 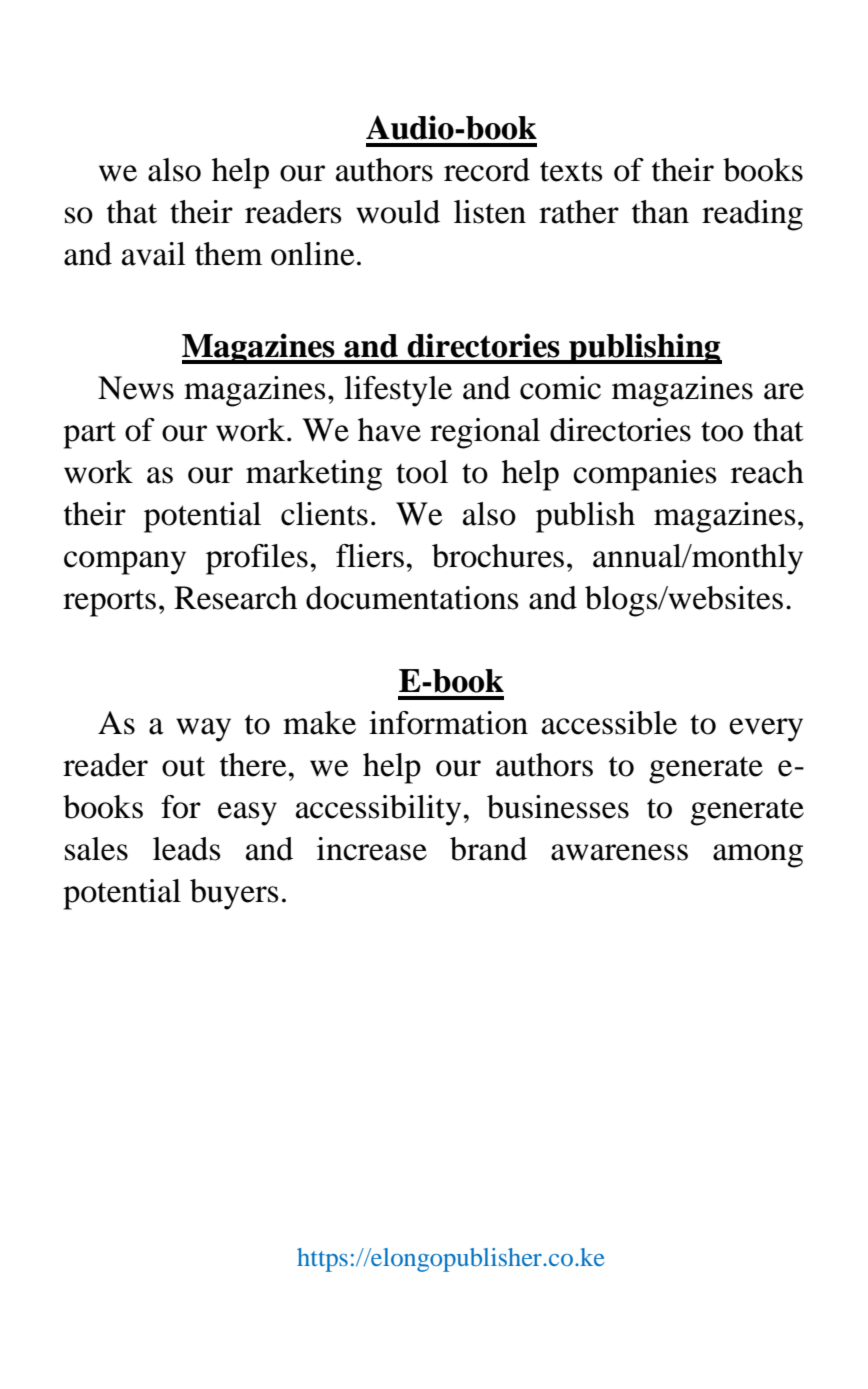 I want to click on than, so click(x=660, y=212).
